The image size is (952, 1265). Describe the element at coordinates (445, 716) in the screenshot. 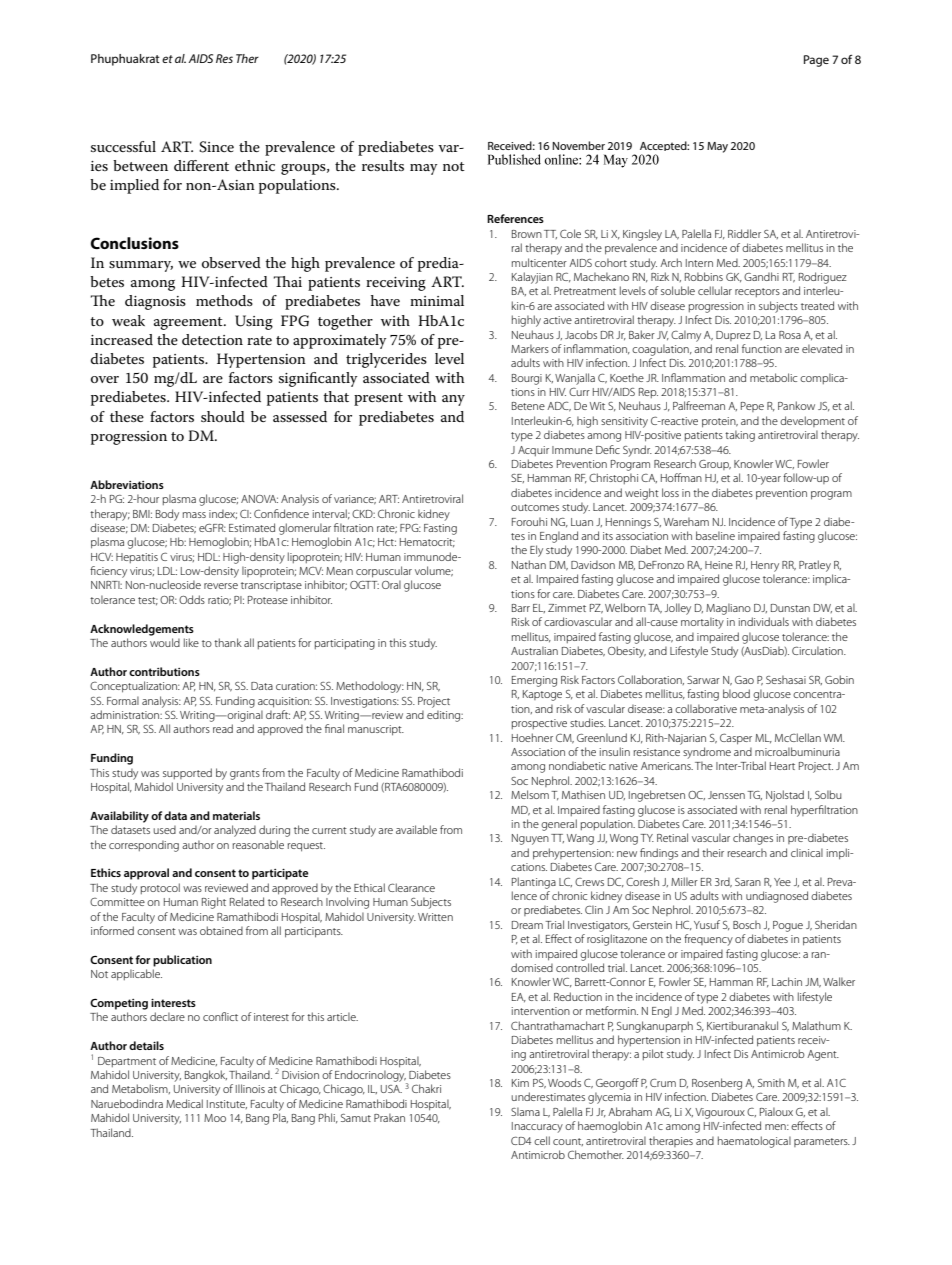

I see `editing` at that location.
